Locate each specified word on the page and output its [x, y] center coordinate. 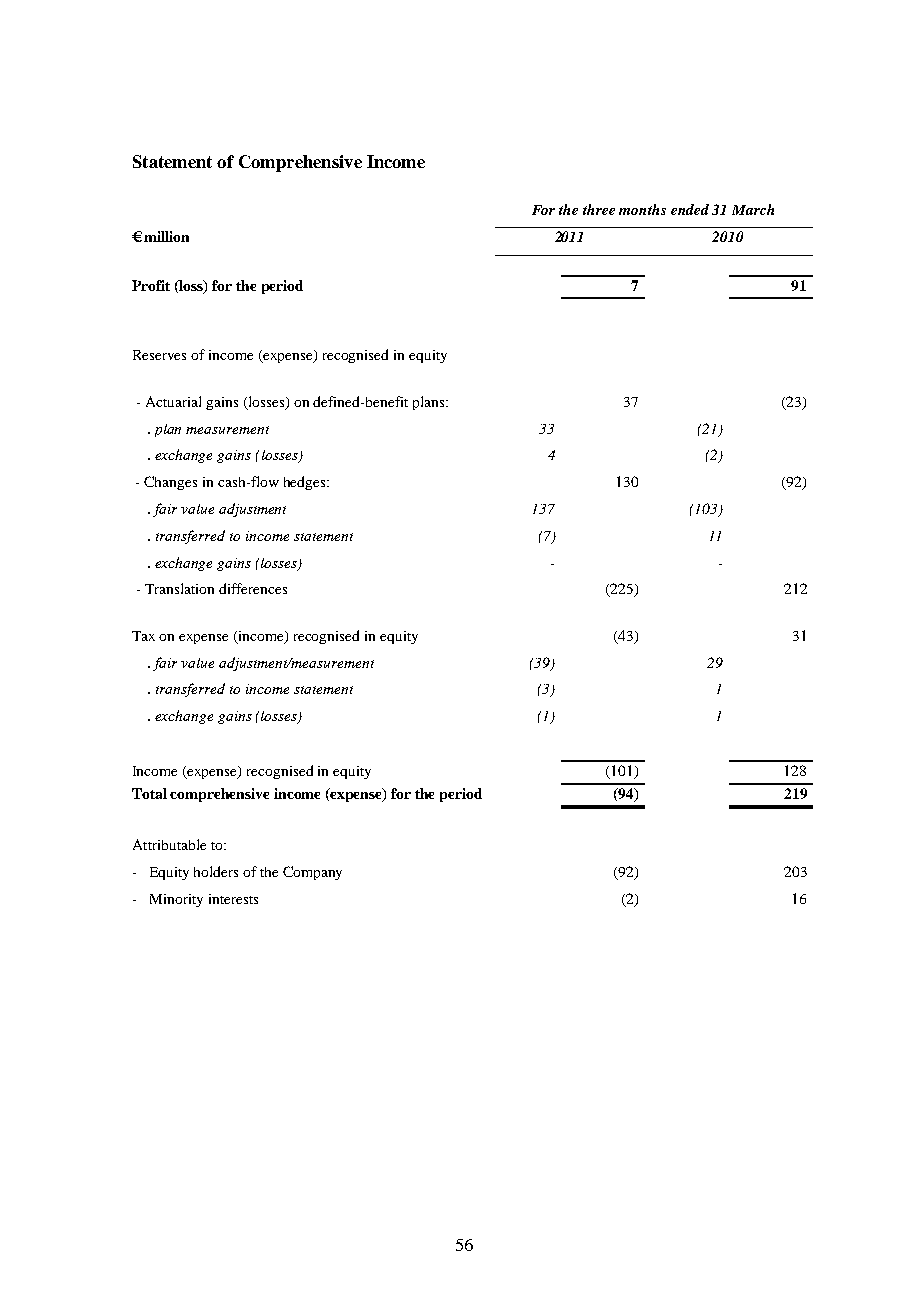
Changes [170, 483]
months [642, 209]
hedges [306, 483]
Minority [176, 900]
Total [149, 793]
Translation [179, 588]
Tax [143, 636]
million [166, 236]
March [753, 209]
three [599, 209]
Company [312, 873]
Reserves [159, 355]
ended [690, 209]
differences [253, 588]
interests [233, 899]
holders [216, 871]
